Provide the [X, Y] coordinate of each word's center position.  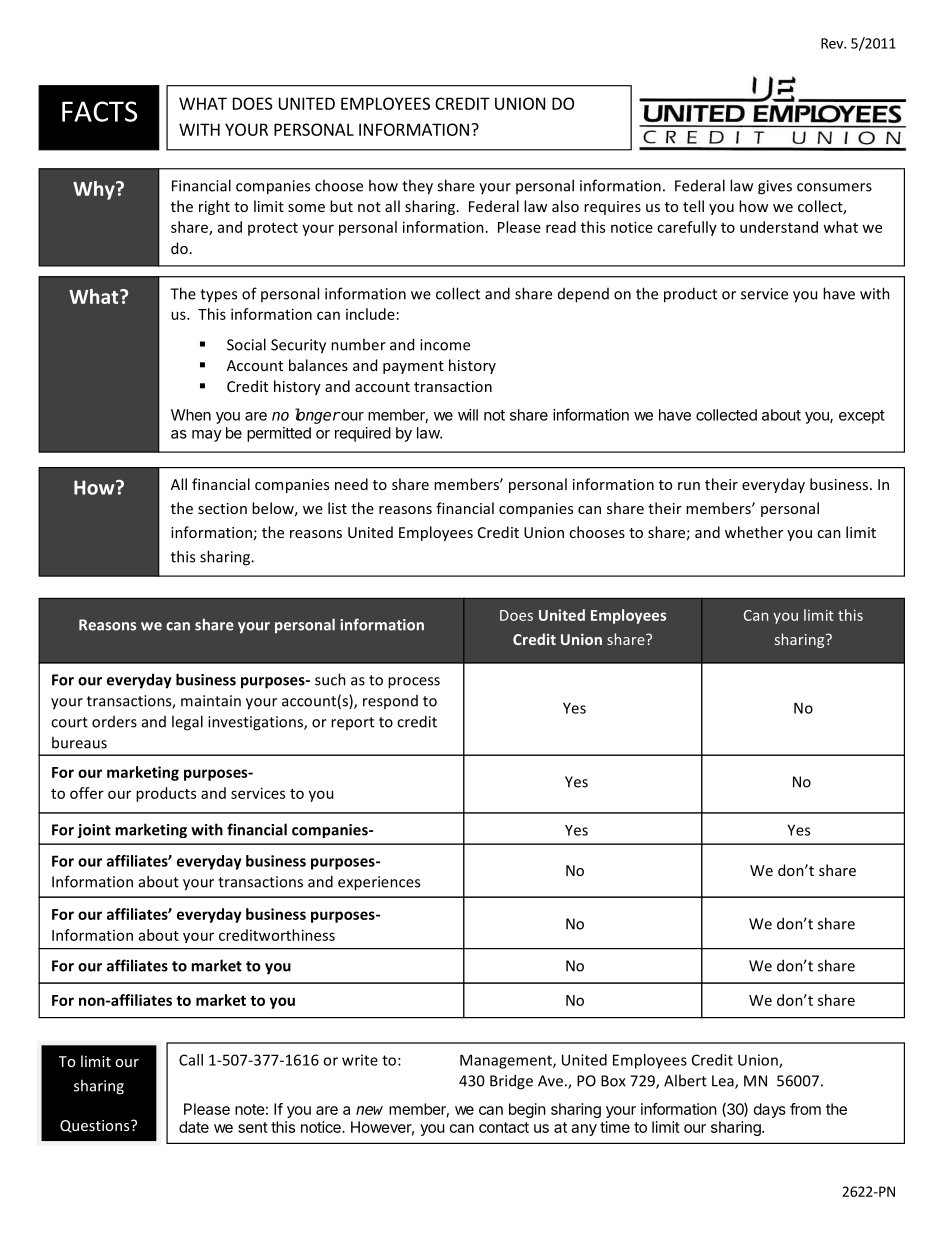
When [191, 415]
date [194, 1127]
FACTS [99, 111]
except [862, 417]
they [417, 187]
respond [390, 702]
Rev [833, 43]
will [468, 415]
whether [754, 532]
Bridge [511, 1082]
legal [187, 723]
